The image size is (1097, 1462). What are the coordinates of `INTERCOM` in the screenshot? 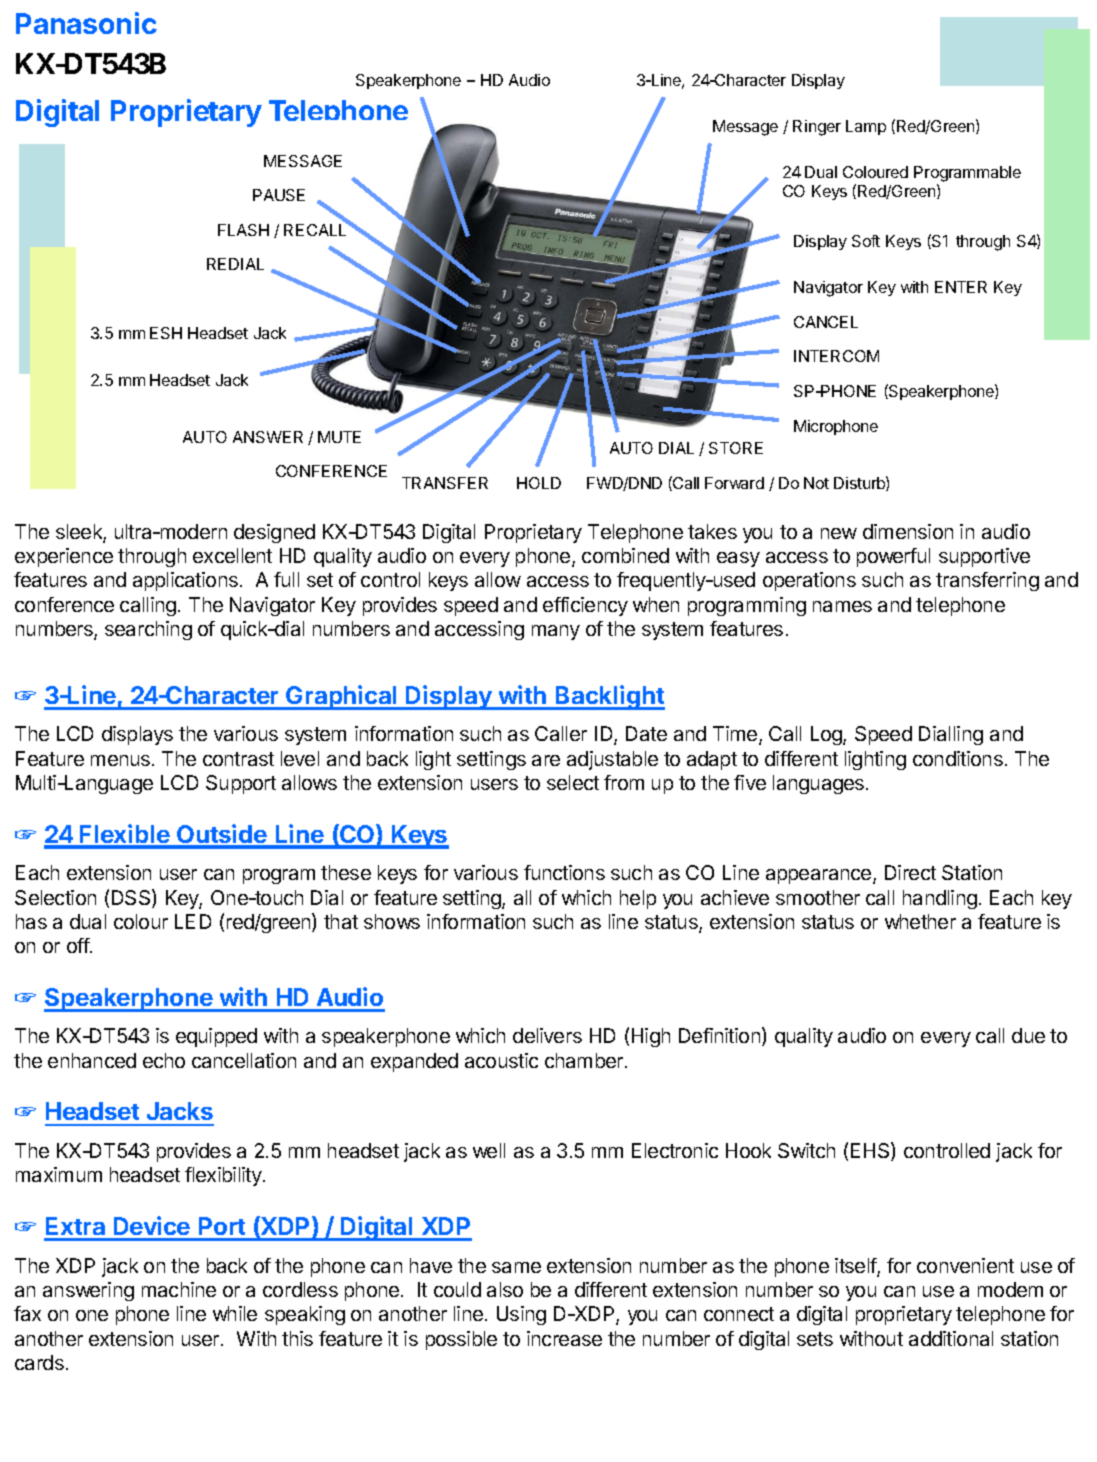 It's located at (836, 356).
